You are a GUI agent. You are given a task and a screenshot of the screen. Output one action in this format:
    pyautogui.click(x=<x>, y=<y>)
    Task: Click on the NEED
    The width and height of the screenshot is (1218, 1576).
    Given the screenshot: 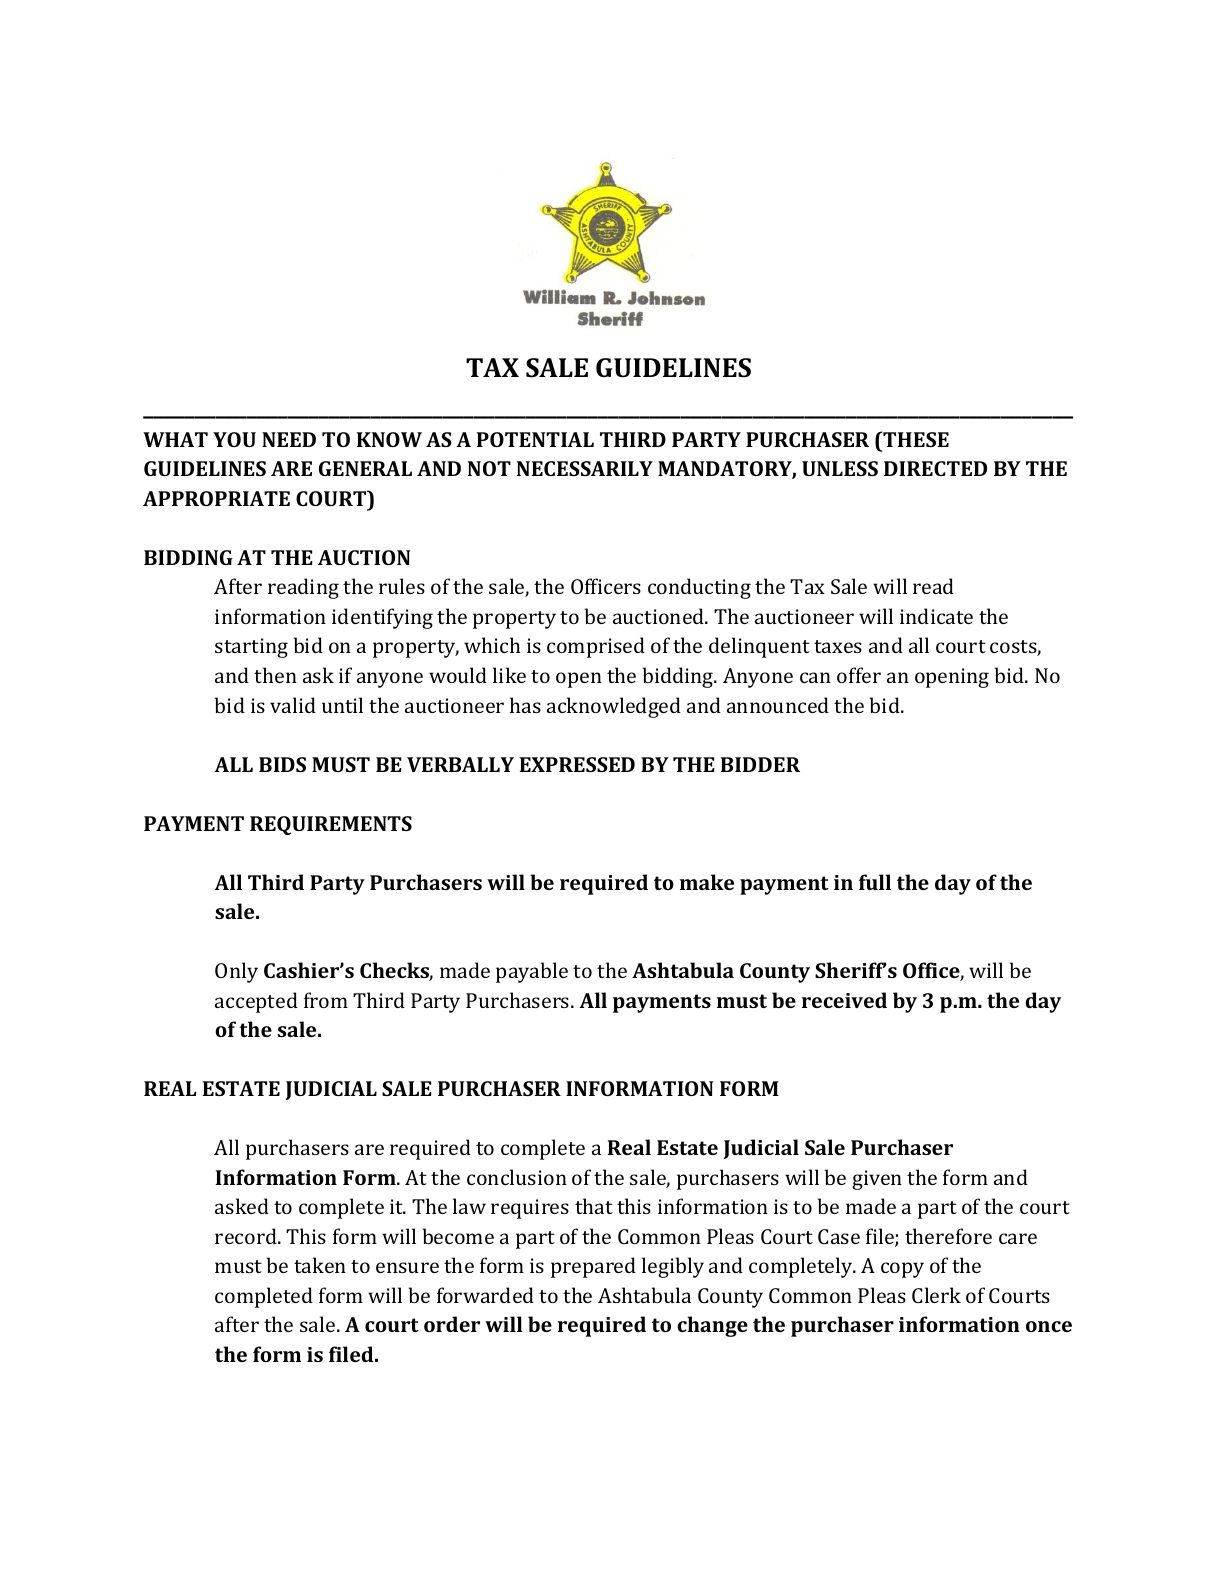 What is the action you would take?
    pyautogui.click(x=289, y=439)
